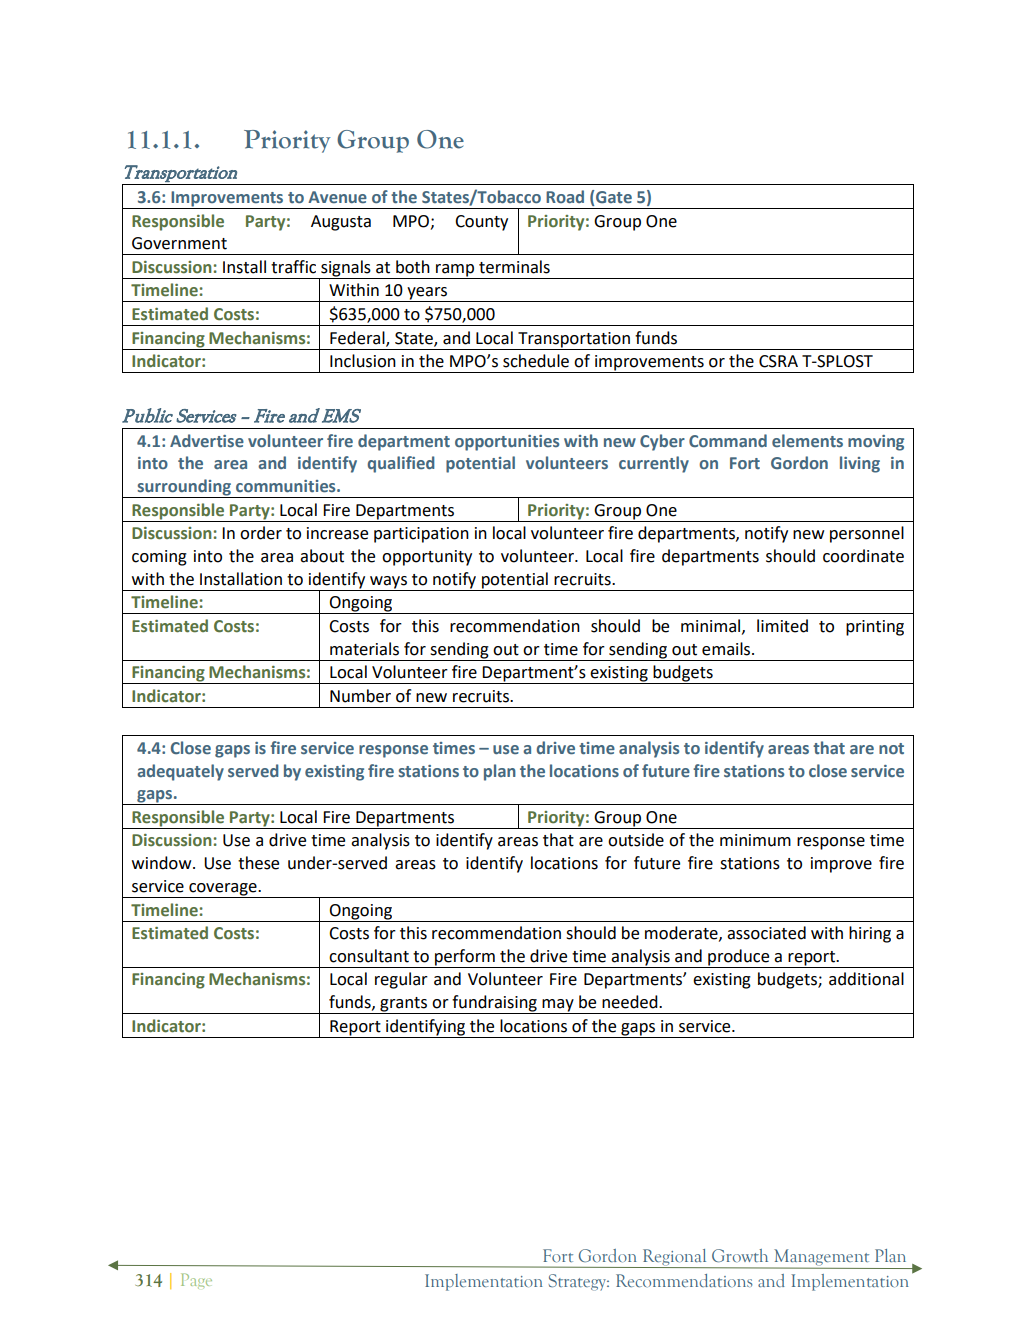 Image resolution: width=1036 pixels, height=1341 pixels. Describe the element at coordinates (820, 1258) in the screenshot. I see `Management` at that location.
